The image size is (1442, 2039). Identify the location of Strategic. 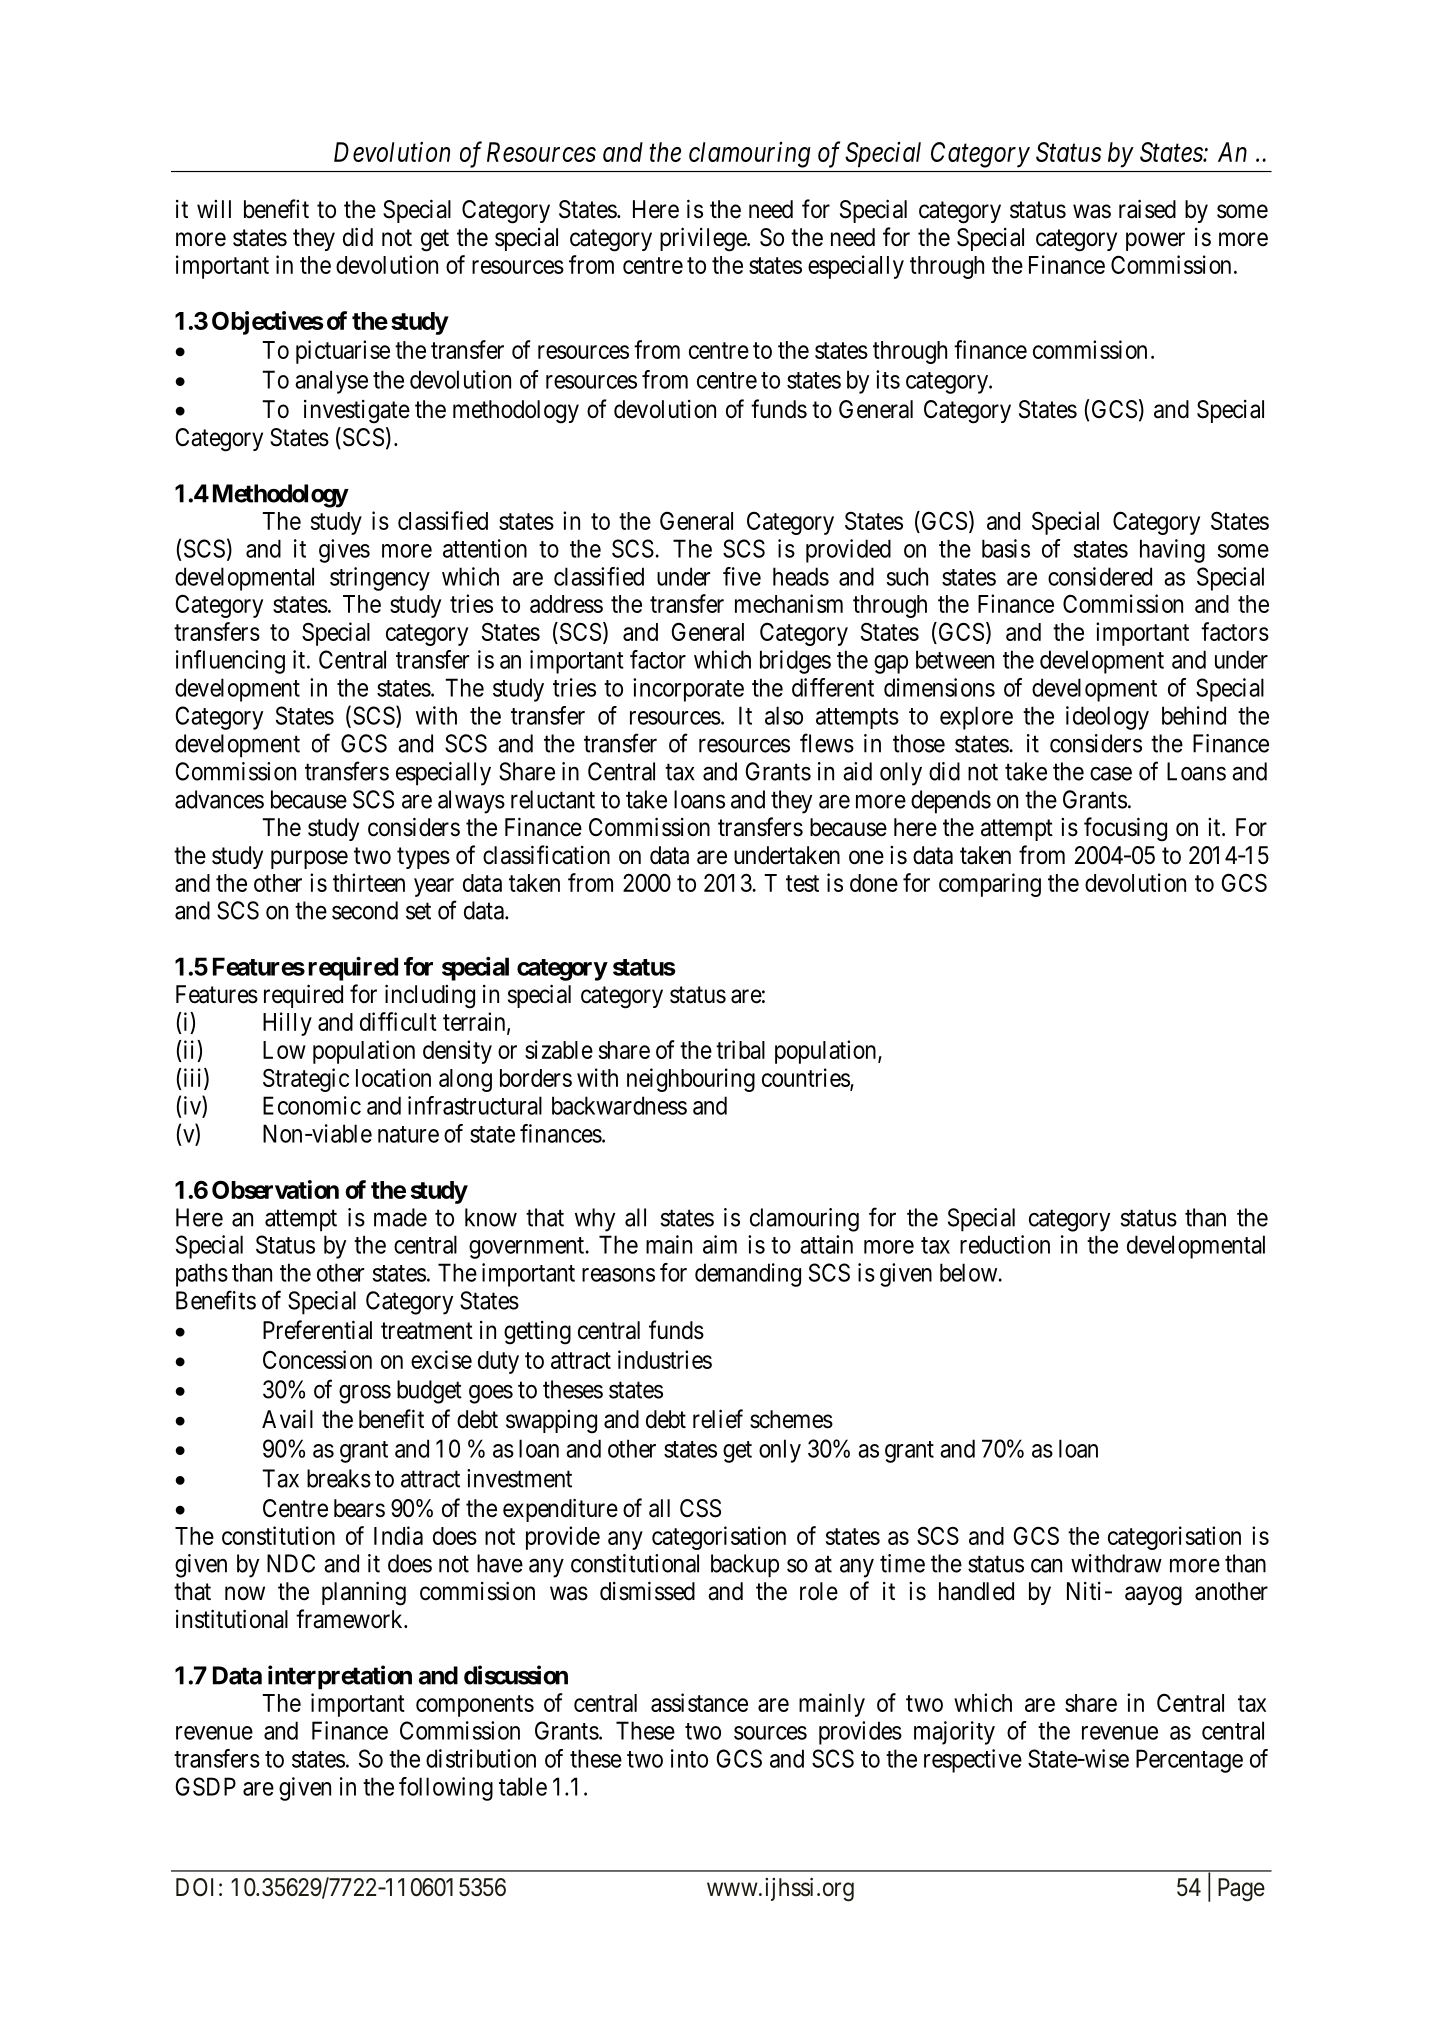
(306, 1080).
